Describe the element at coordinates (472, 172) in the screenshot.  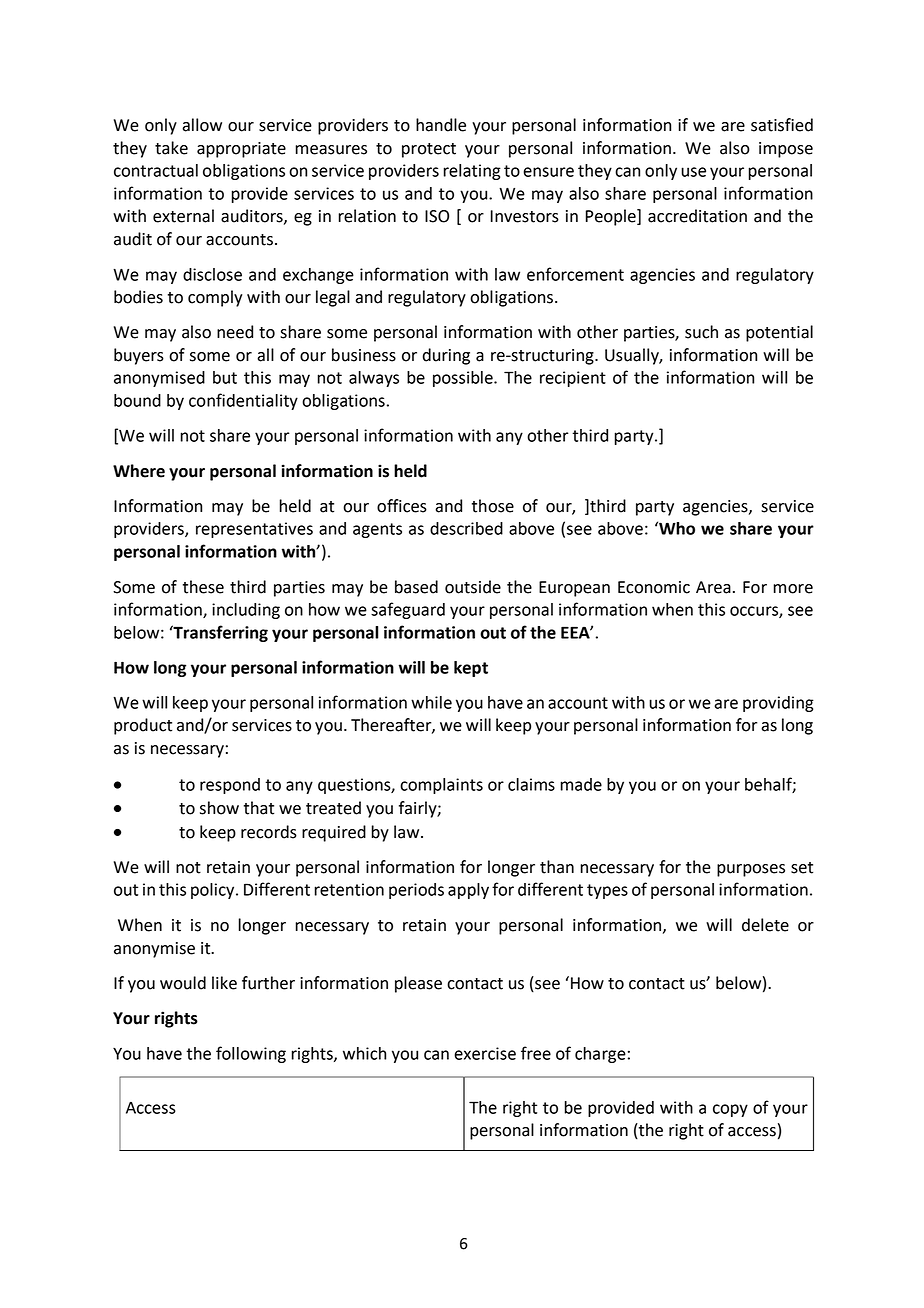
I see `relating` at that location.
